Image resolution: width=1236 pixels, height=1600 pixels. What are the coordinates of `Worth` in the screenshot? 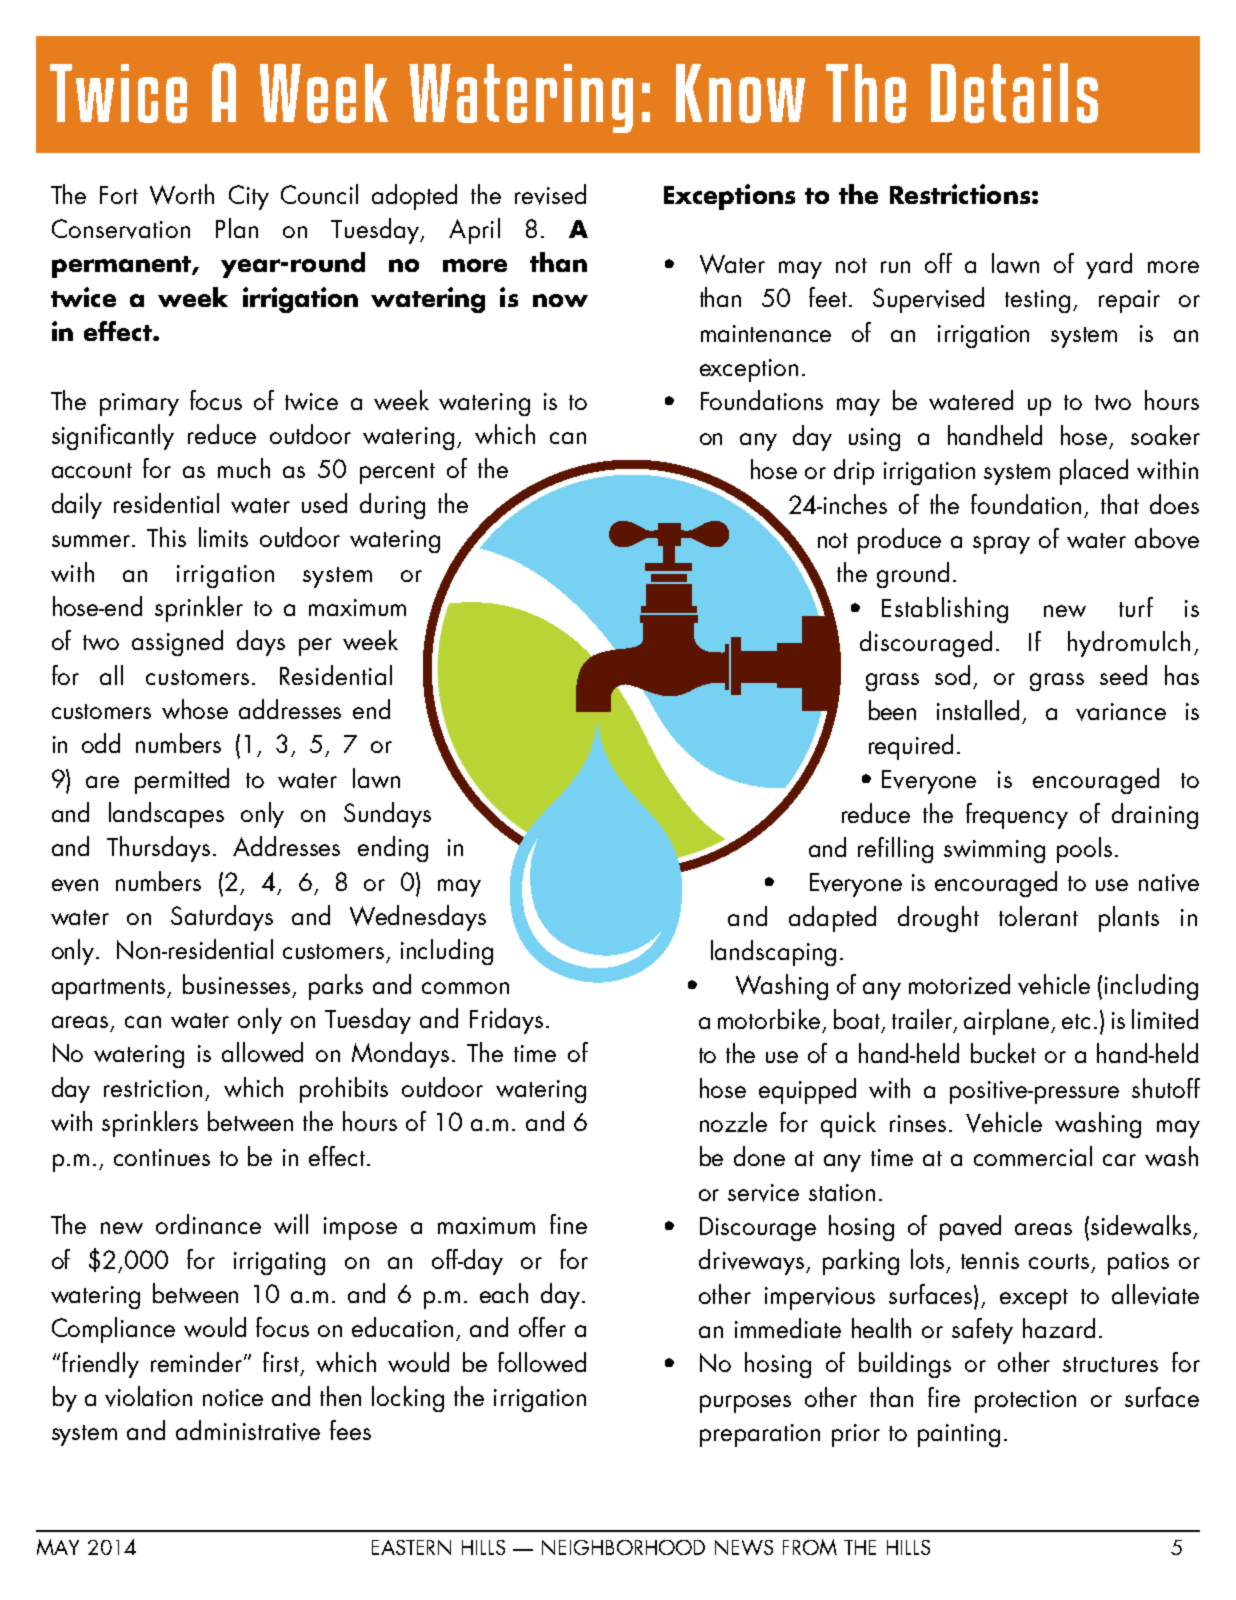 It's located at (182, 194).
